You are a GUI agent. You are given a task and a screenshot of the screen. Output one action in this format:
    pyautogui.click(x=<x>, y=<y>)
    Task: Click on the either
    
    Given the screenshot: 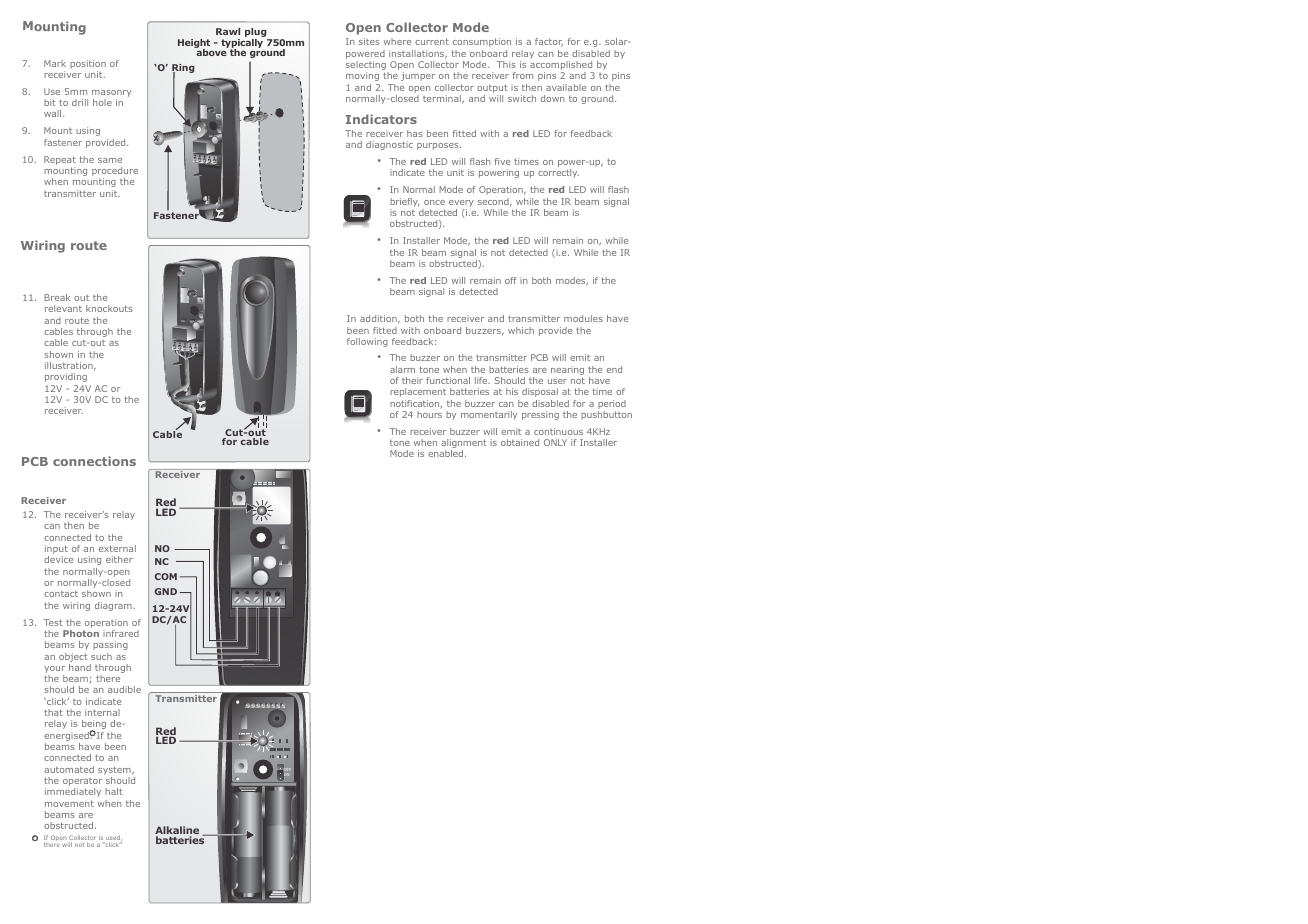 What is the action you would take?
    pyautogui.click(x=119, y=559)
